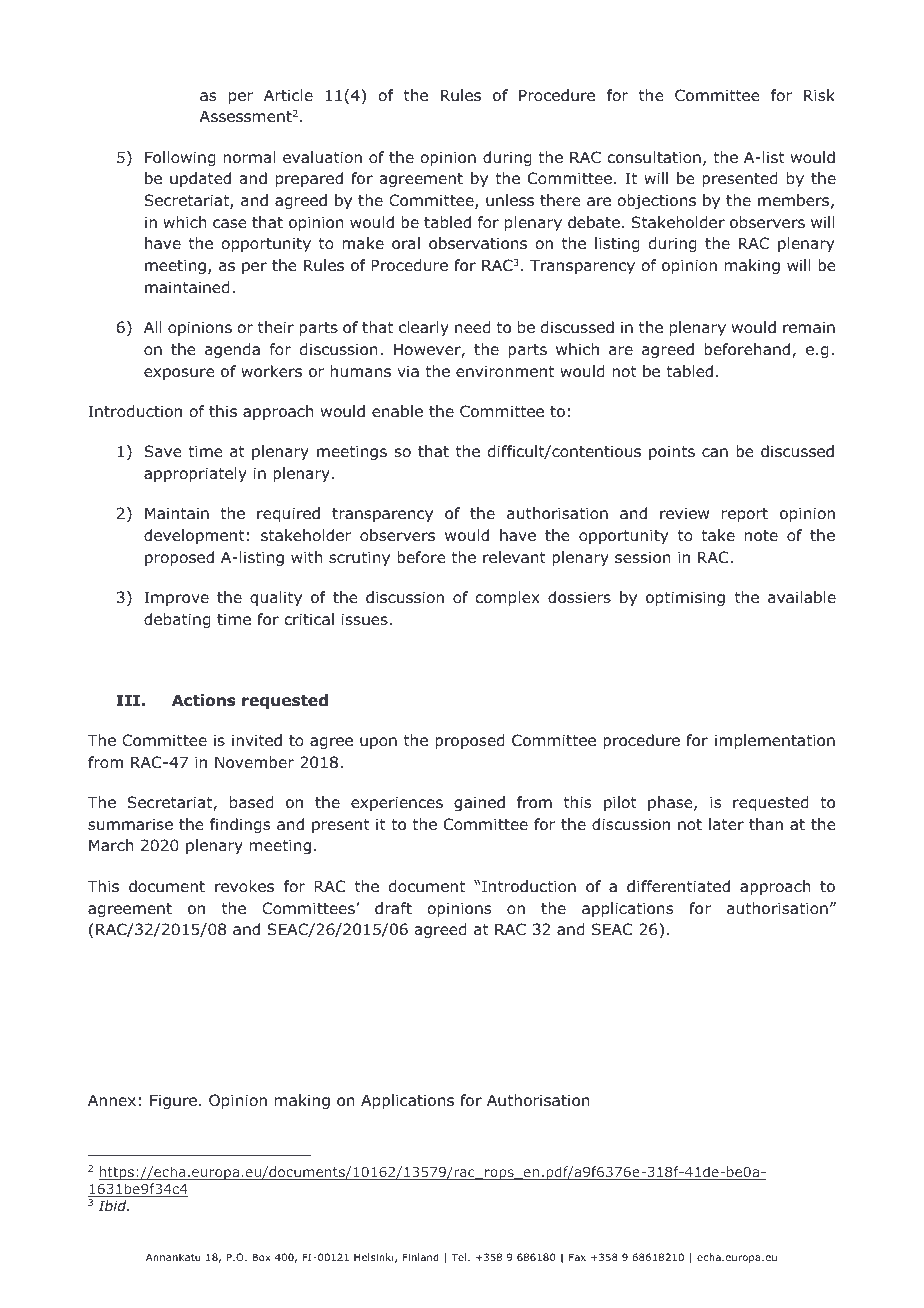 This screenshot has width=924, height=1308. Describe the element at coordinates (421, 1257) in the screenshot. I see `Finland` at that location.
